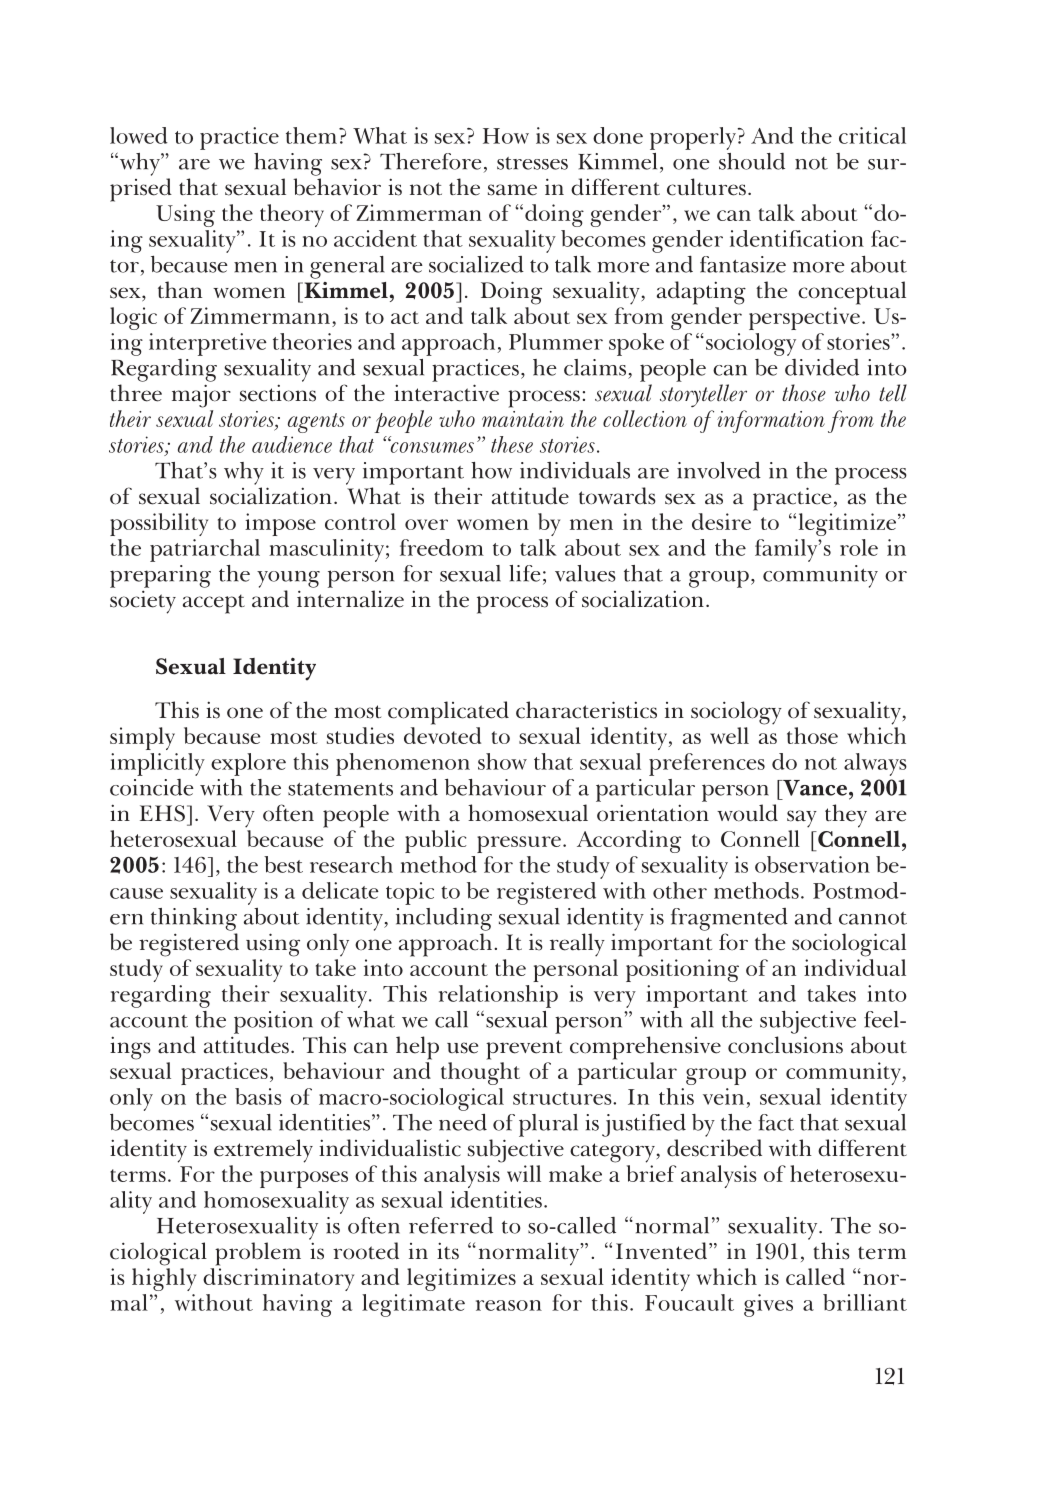 The width and height of the image is (1047, 1503). I want to click on should, so click(752, 161).
